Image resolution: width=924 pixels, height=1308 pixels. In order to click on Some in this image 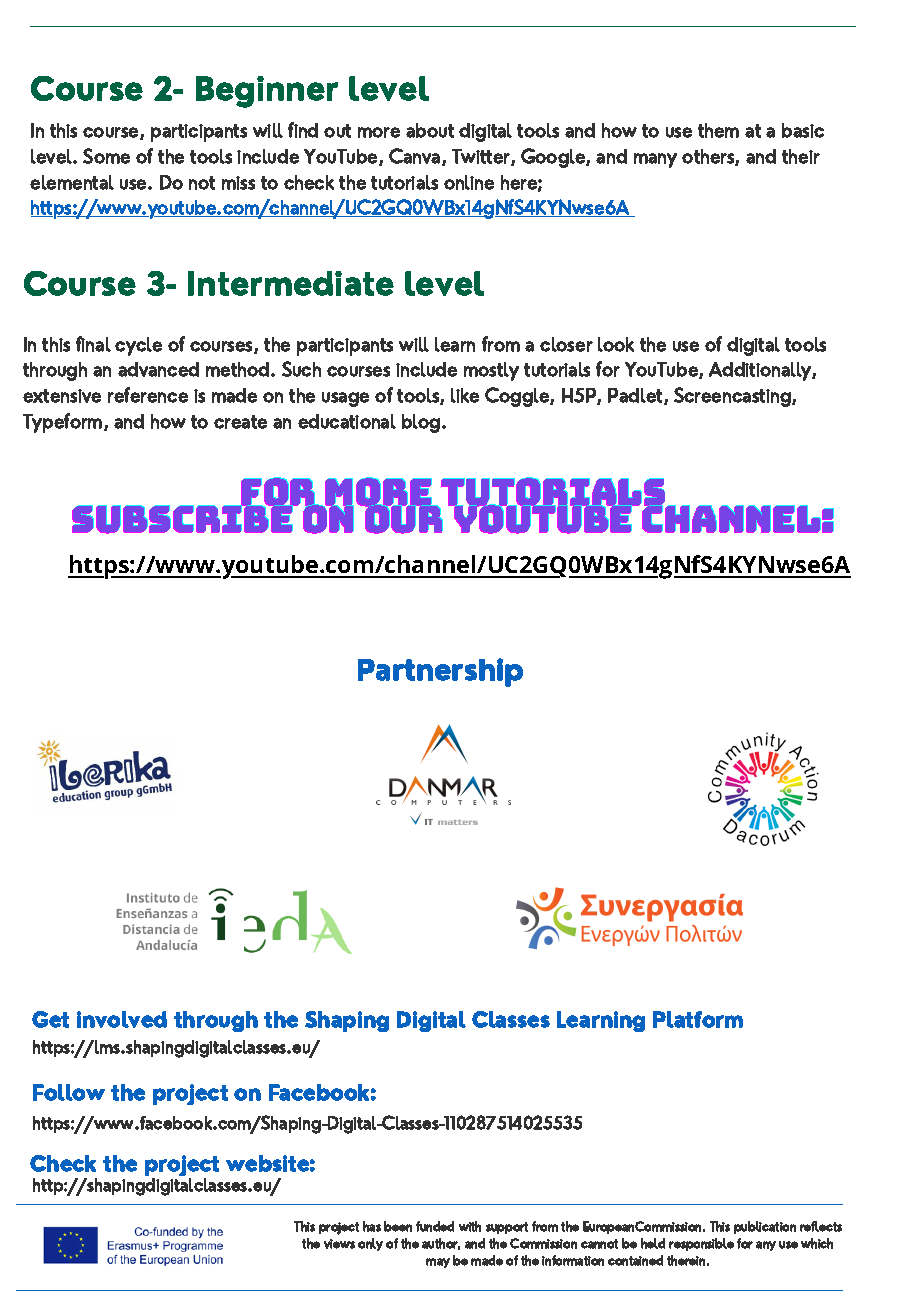, I will do `click(106, 156)`.
